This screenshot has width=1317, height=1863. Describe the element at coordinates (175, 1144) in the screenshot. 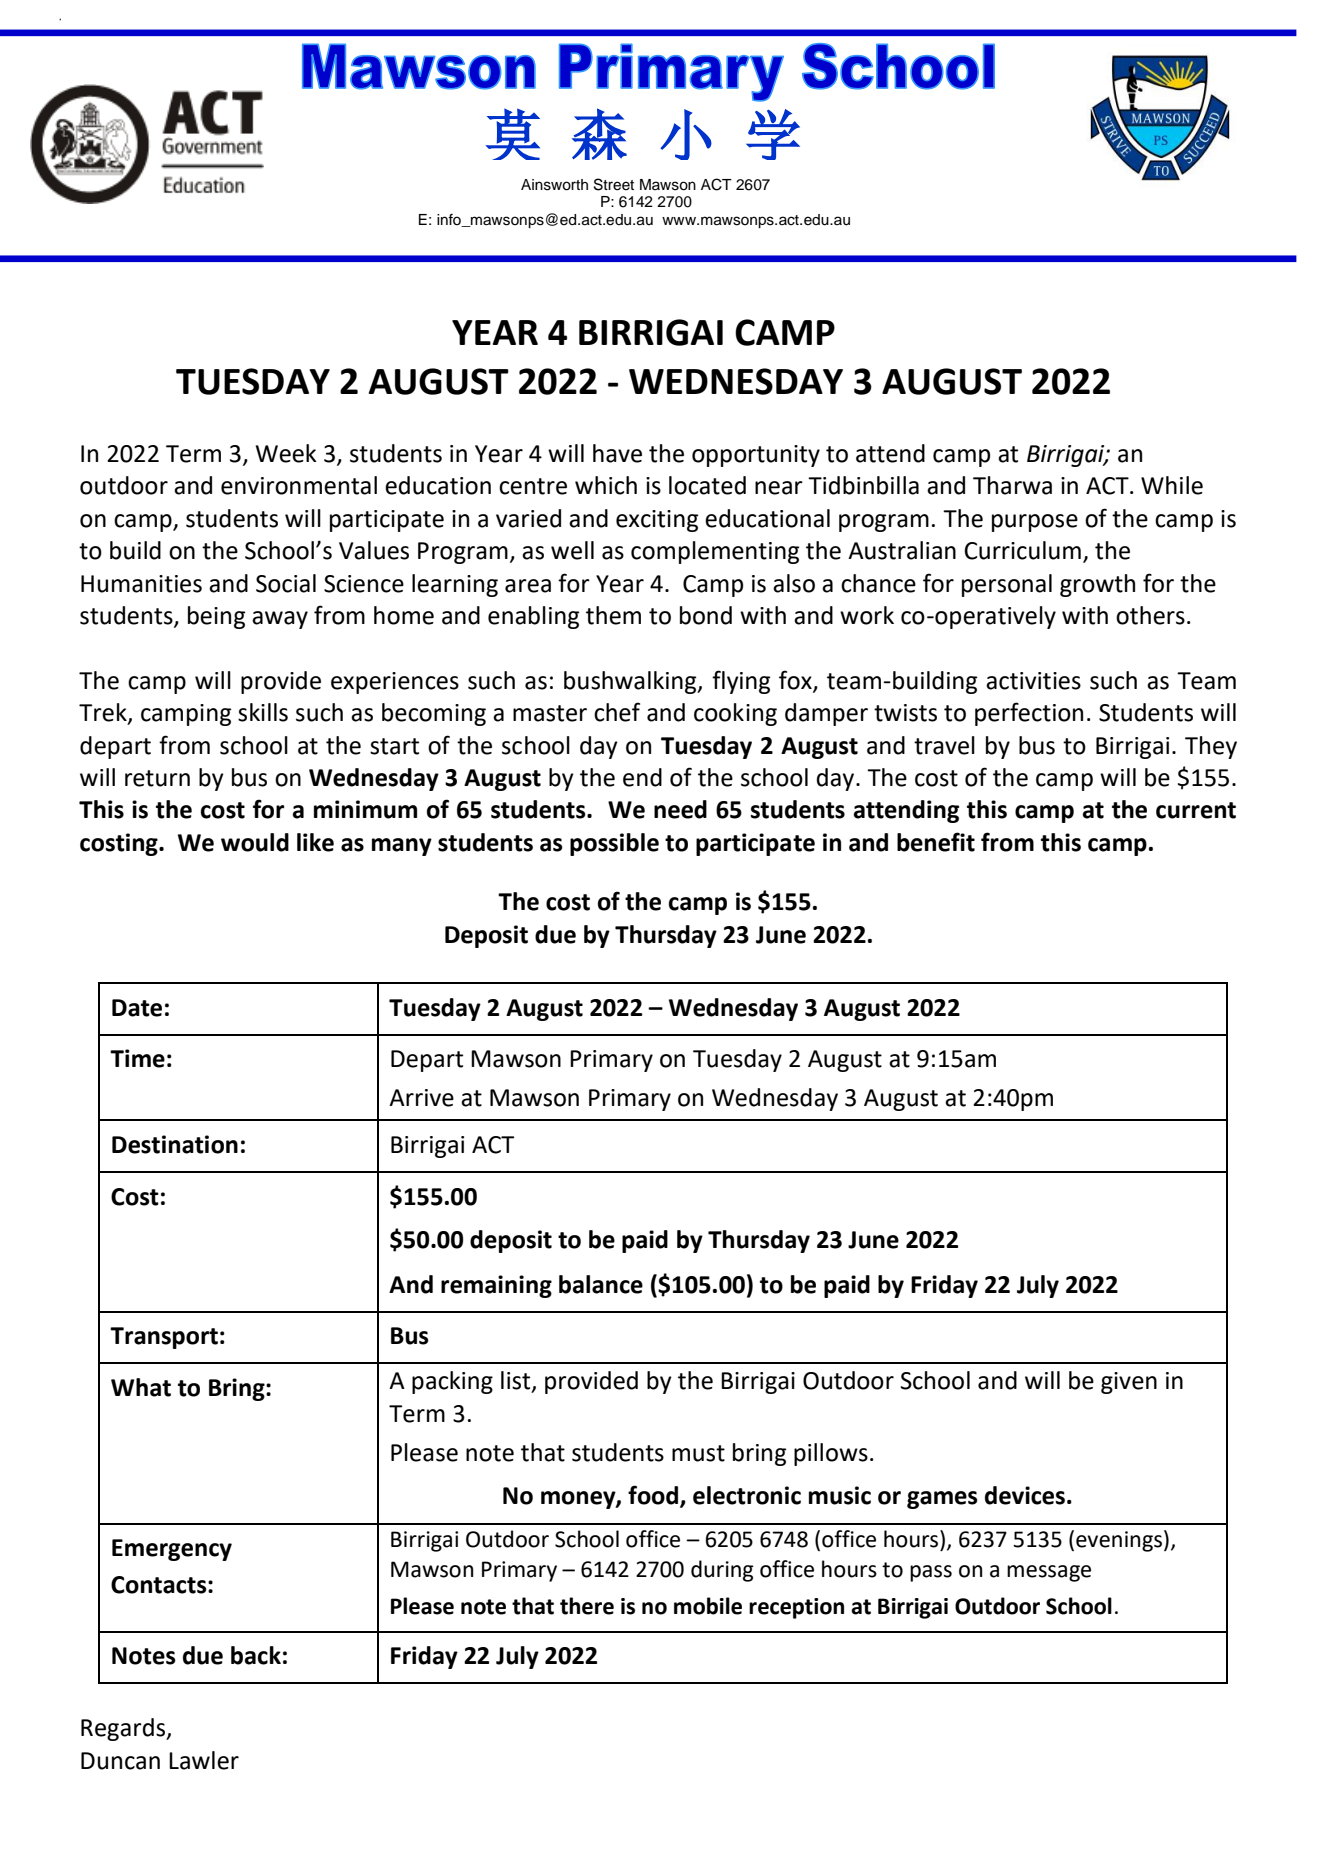

I see `Destination` at that location.
